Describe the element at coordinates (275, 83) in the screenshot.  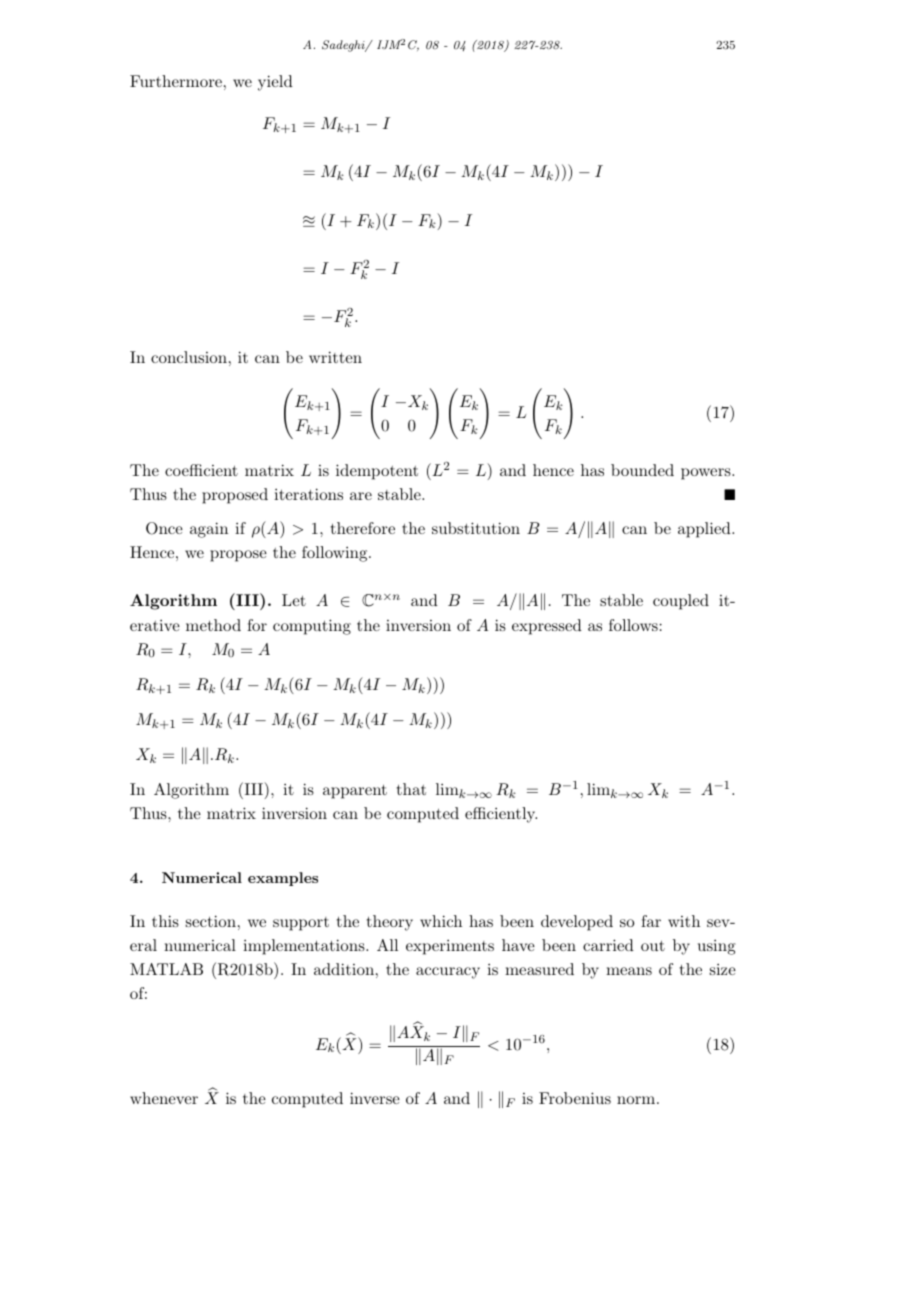
I see `yield` at that location.
